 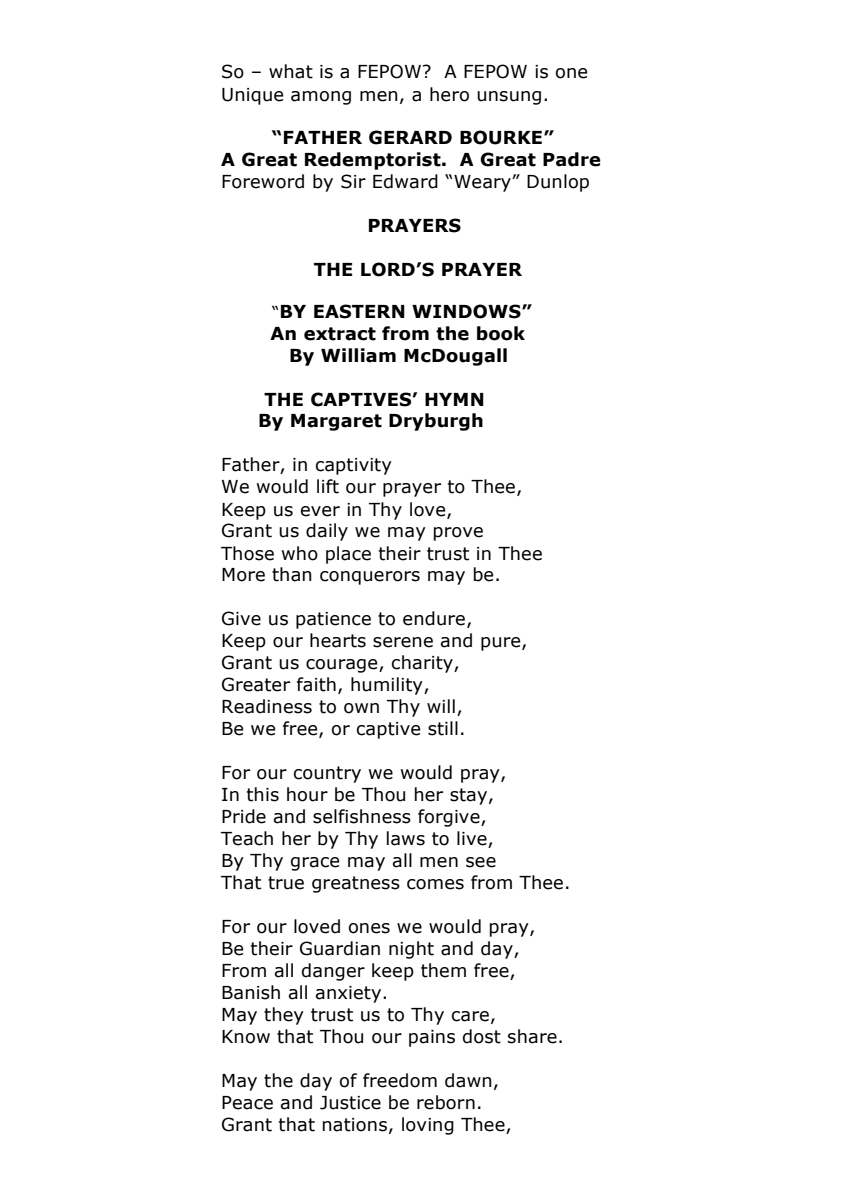 I want to click on what, so click(x=291, y=71).
